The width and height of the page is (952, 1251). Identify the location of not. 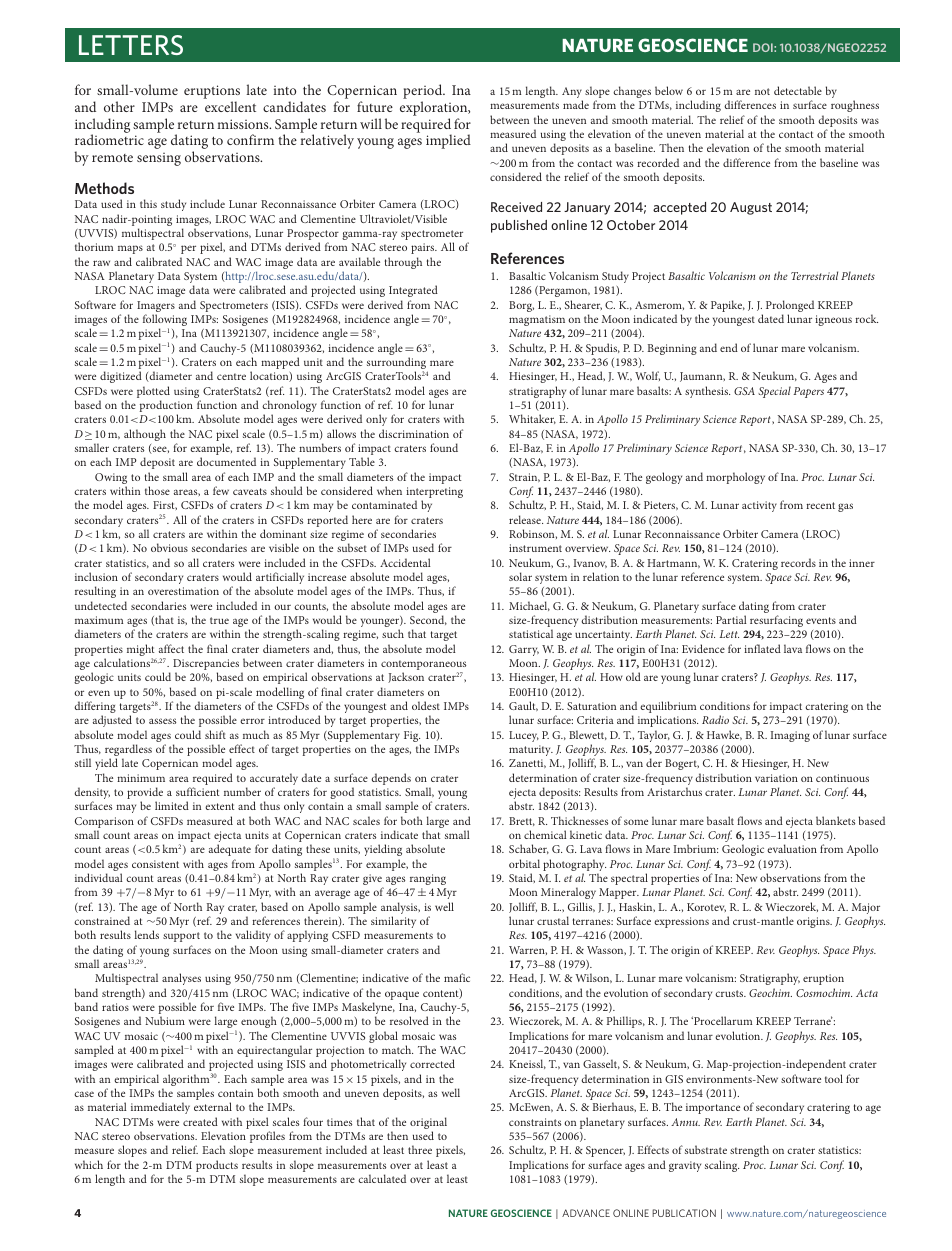
(762, 91).
